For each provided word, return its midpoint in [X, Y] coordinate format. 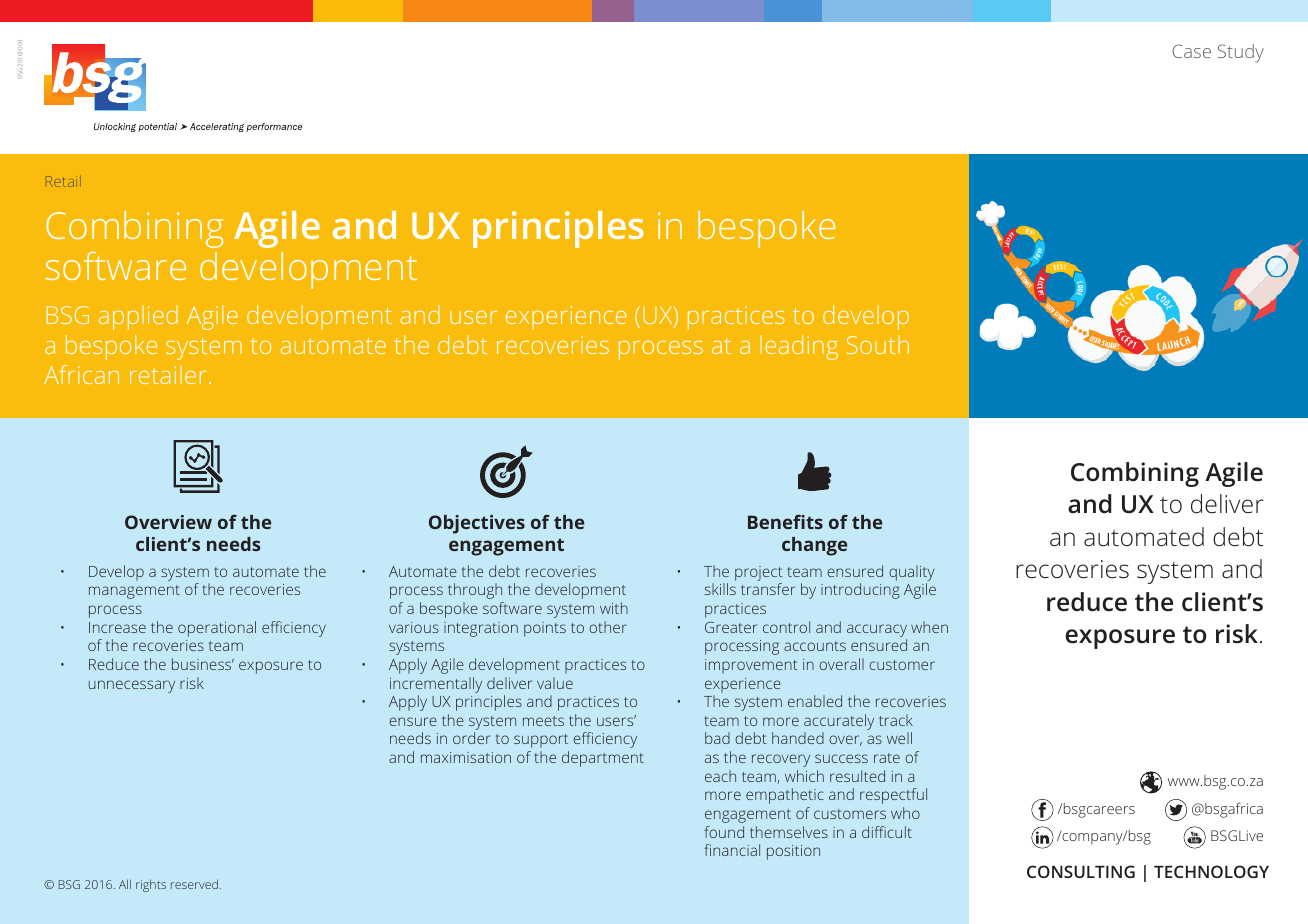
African [81, 374]
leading [799, 347]
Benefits [785, 522]
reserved [194, 884]
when [929, 627]
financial [732, 850]
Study [1241, 53]
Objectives [477, 524]
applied [138, 317]
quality [912, 573]
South [878, 344]
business [203, 664]
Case [1192, 51]
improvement [751, 666]
